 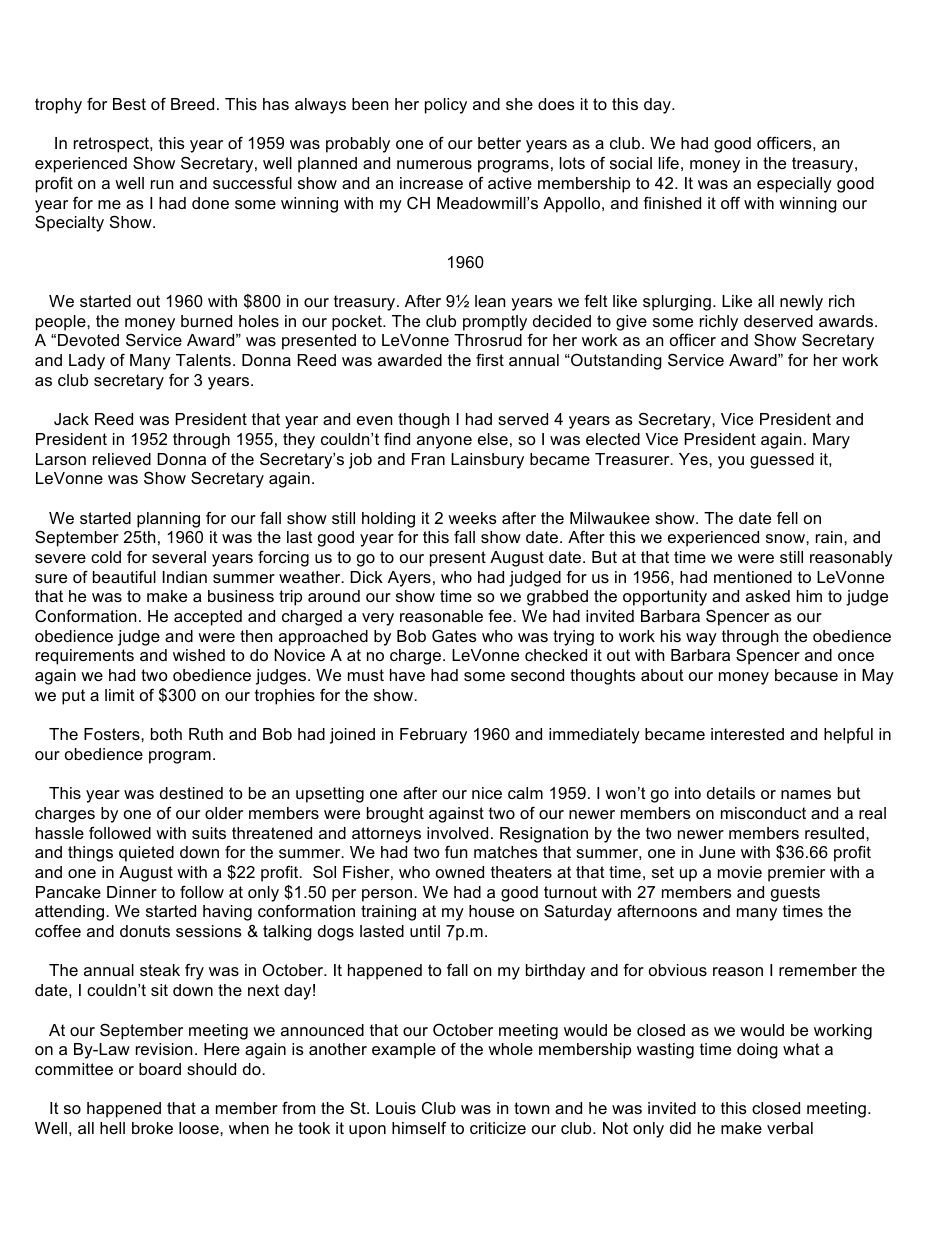 I want to click on verbal, so click(x=790, y=1128).
